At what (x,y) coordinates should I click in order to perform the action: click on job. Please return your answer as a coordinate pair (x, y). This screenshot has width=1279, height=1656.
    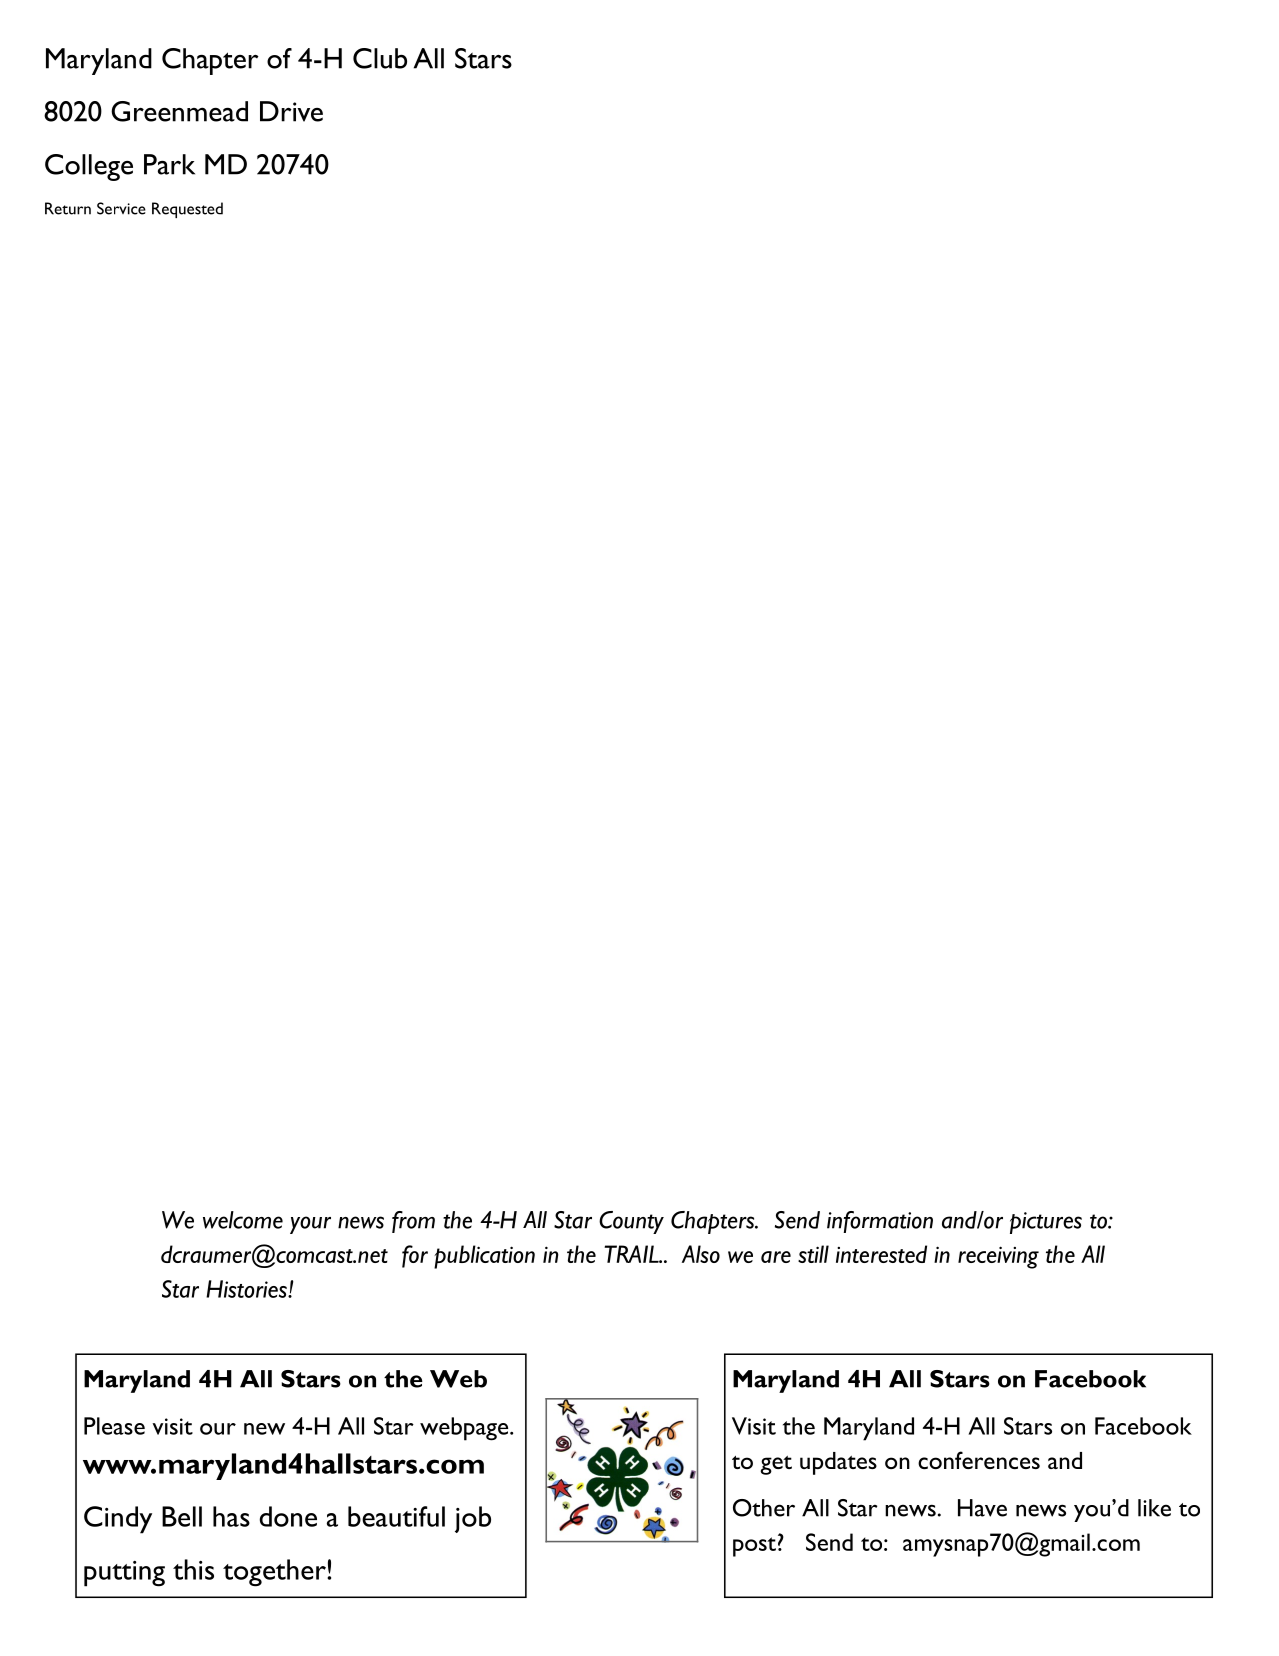
    Looking at the image, I should click on (473, 1519).
